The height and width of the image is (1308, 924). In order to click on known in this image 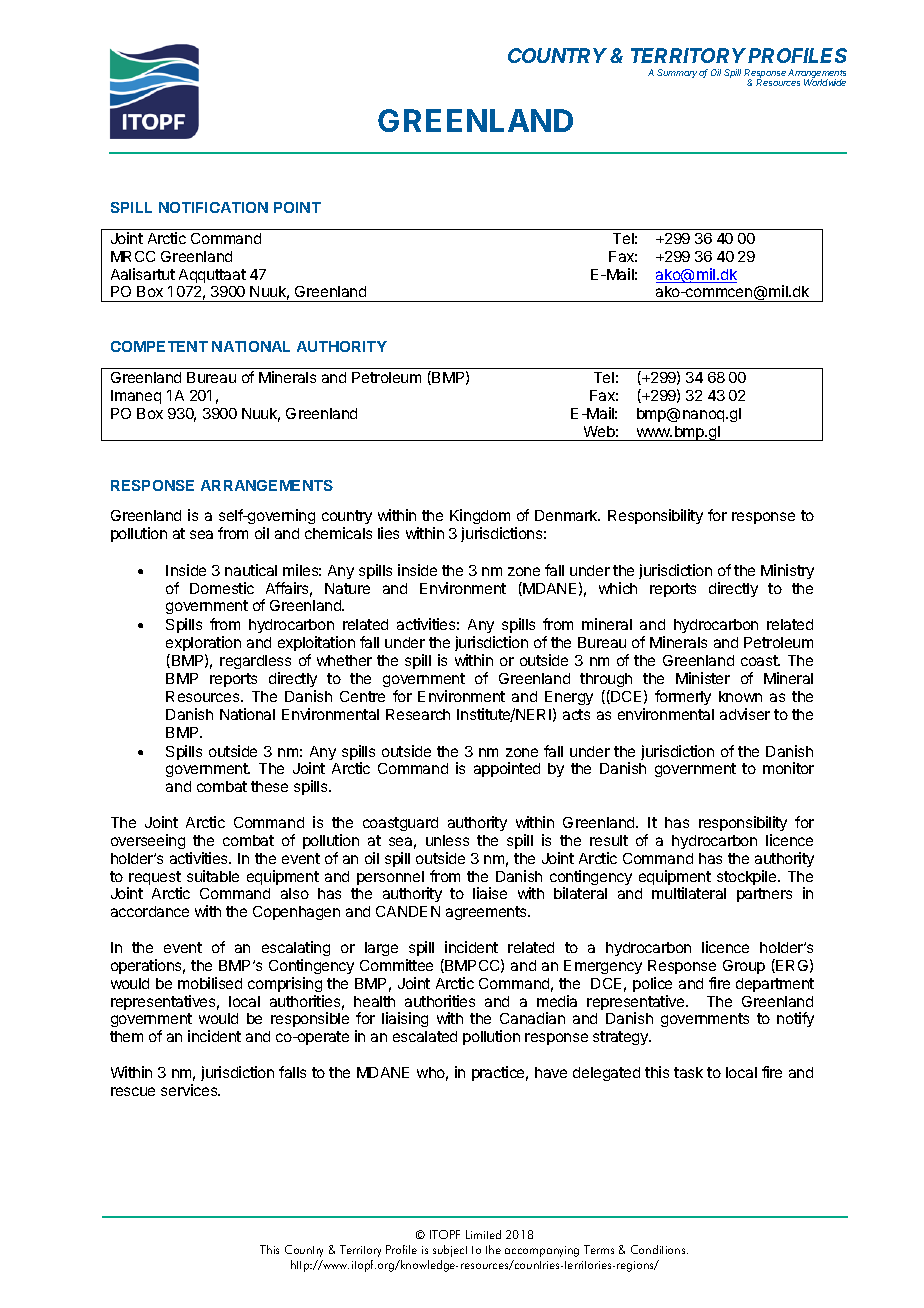, I will do `click(740, 696)`.
